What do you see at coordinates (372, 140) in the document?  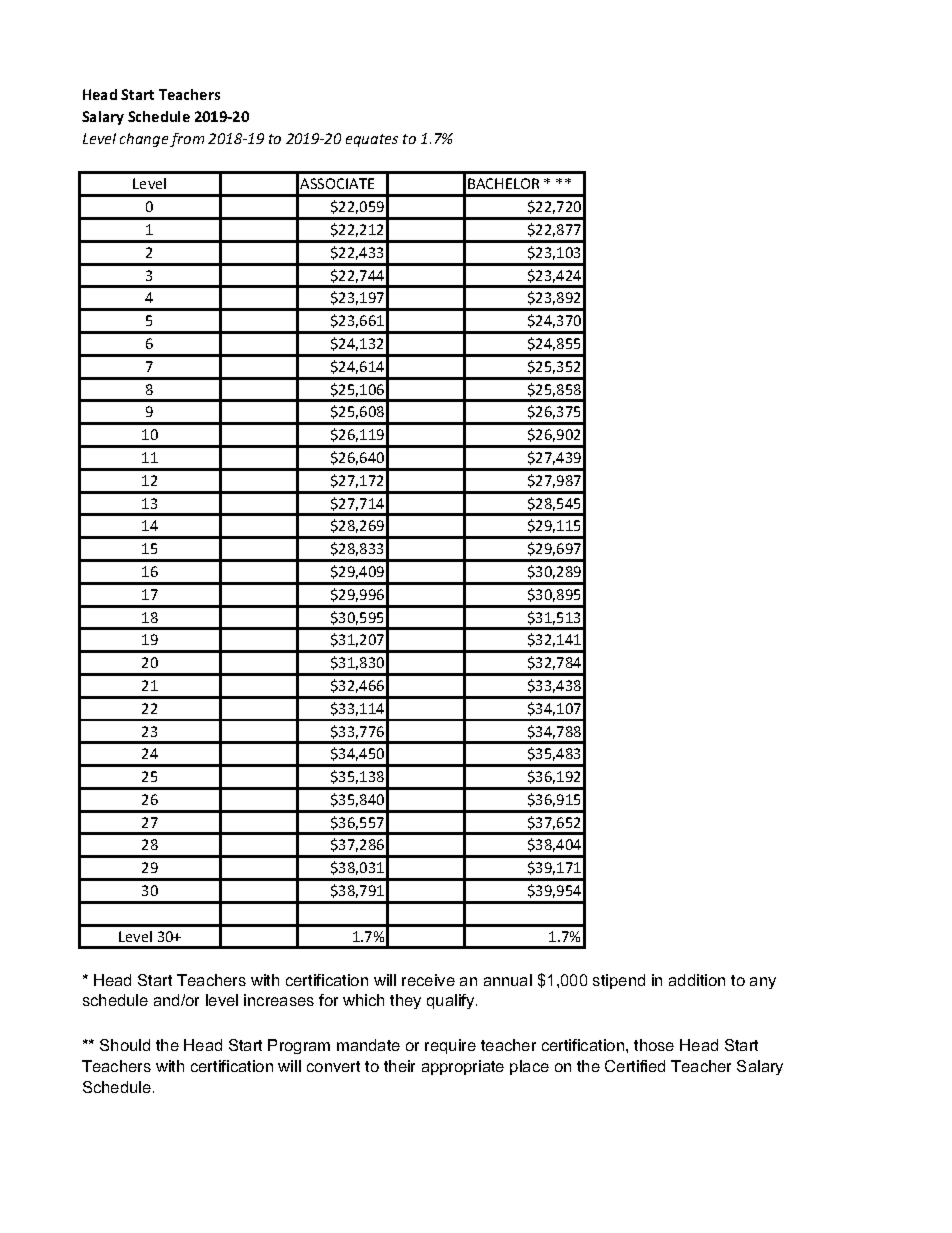 I see `equates` at bounding box center [372, 140].
